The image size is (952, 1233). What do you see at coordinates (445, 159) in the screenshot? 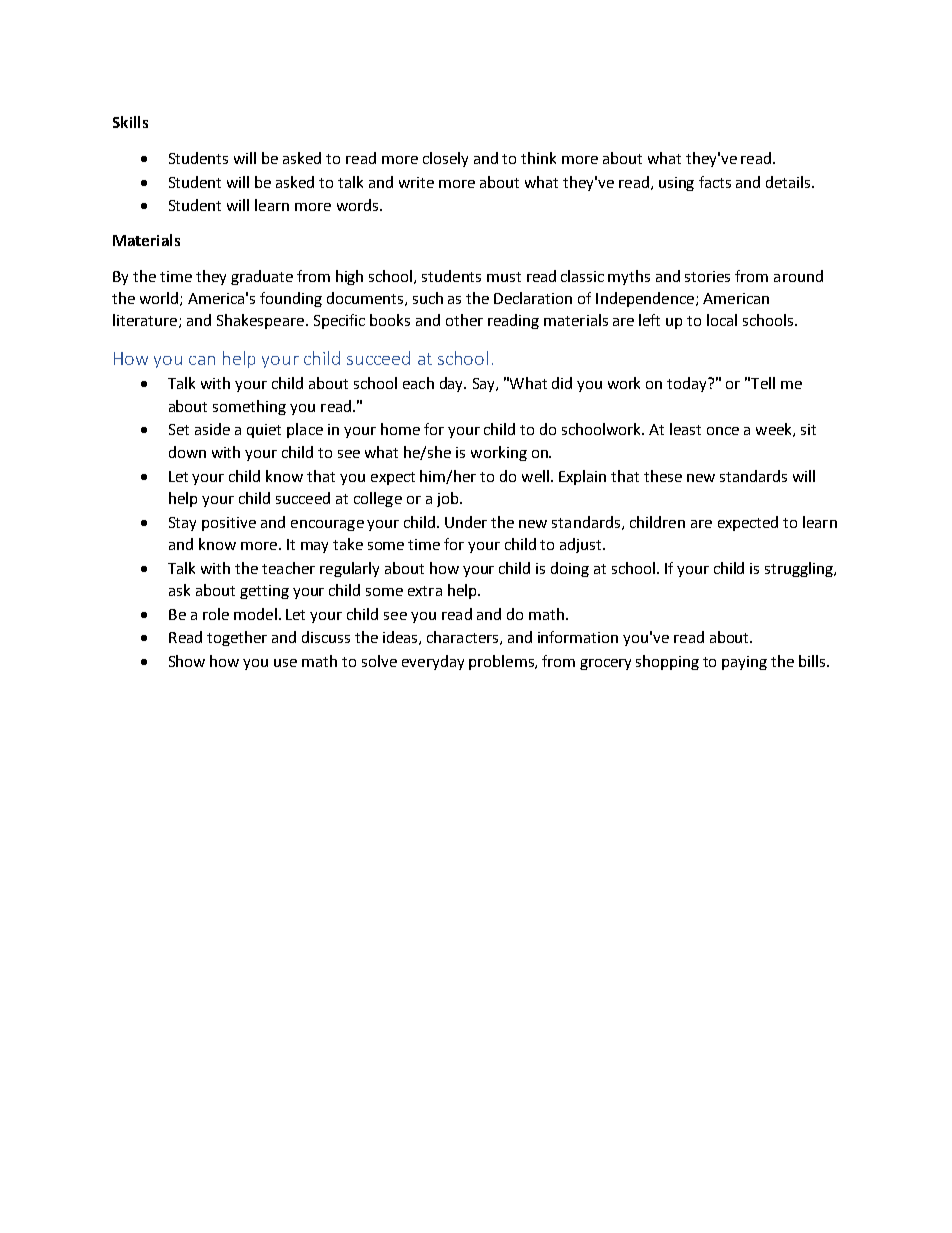
I see `closely` at bounding box center [445, 159].
